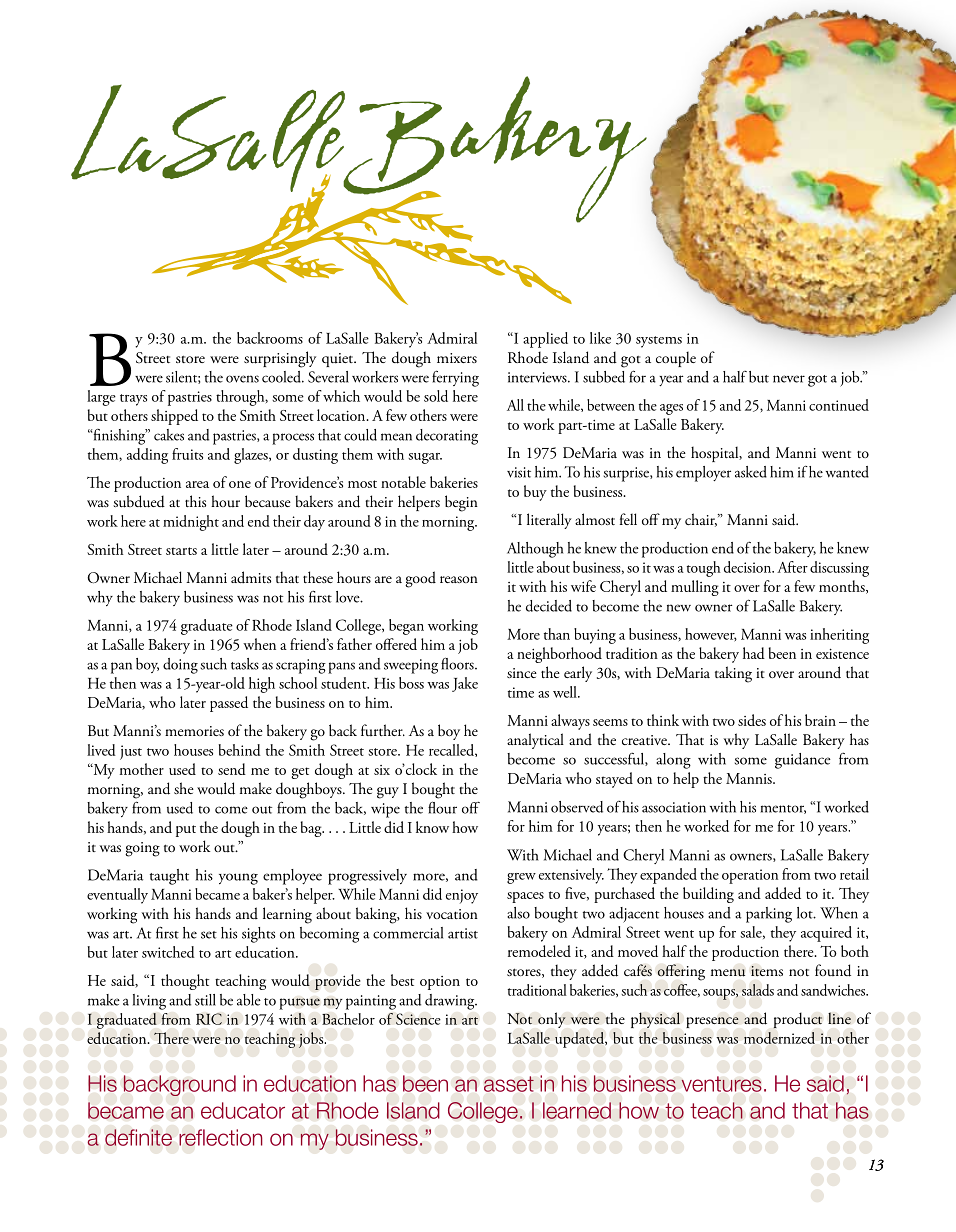 Image resolution: width=956 pixels, height=1232 pixels. What do you see at coordinates (194, 731) in the screenshot?
I see `memories` at bounding box center [194, 731].
